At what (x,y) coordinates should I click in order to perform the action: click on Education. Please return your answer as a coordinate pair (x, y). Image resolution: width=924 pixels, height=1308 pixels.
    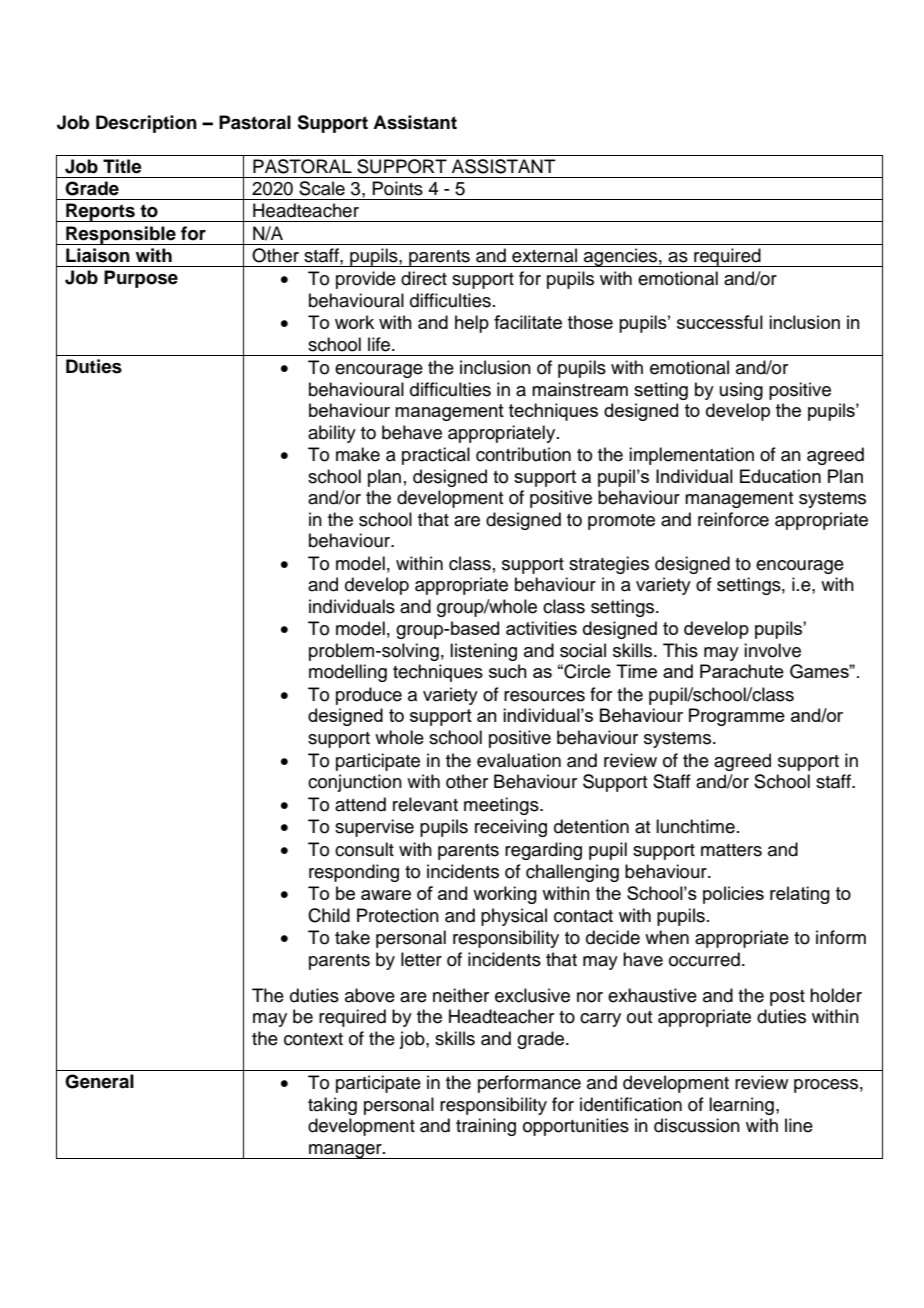
    Looking at the image, I should click on (780, 476).
